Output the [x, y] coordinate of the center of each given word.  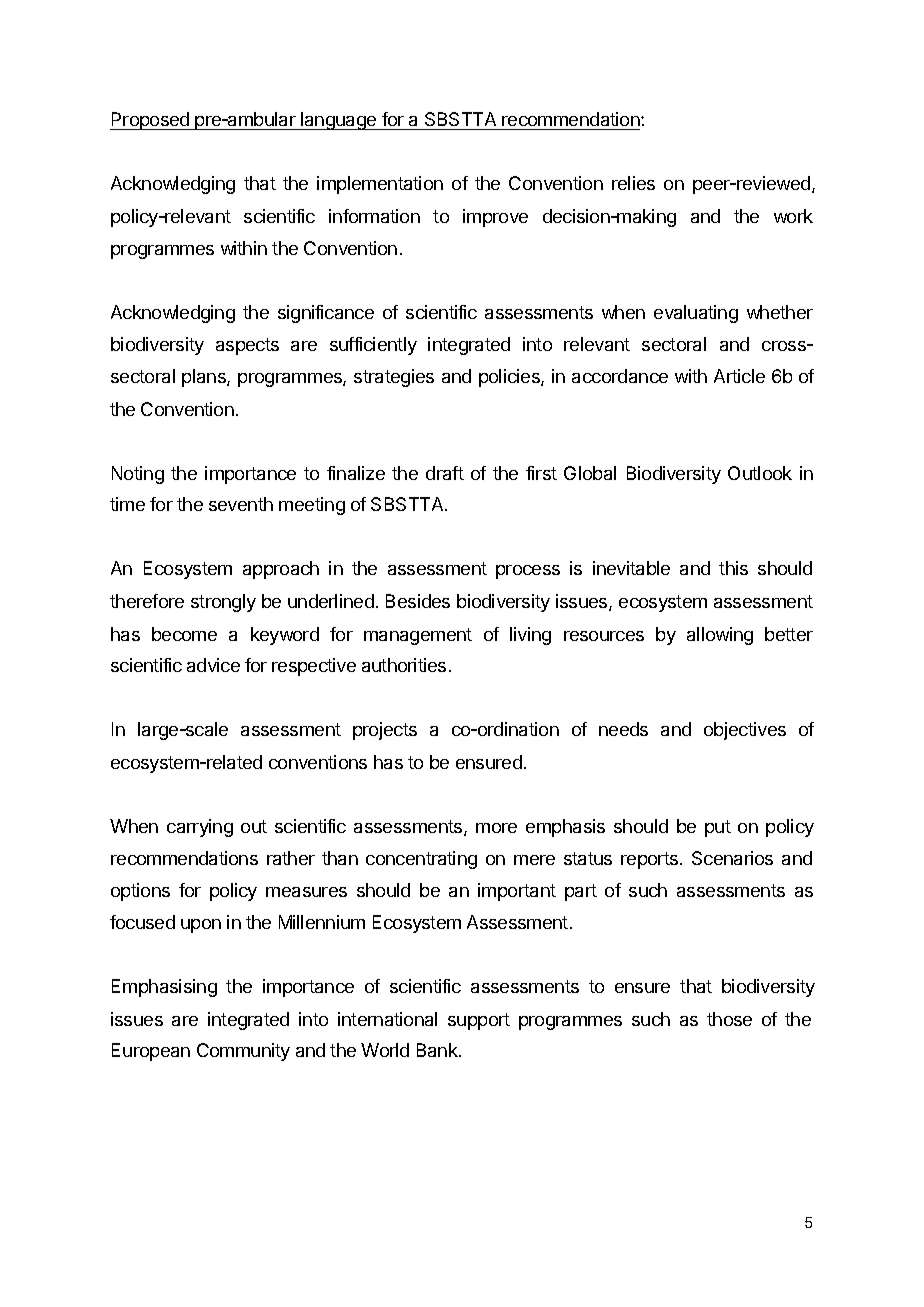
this [733, 568]
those [729, 1019]
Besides [418, 601]
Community [243, 1052]
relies [633, 183]
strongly [223, 603]
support [479, 1021]
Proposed [151, 121]
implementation [380, 185]
